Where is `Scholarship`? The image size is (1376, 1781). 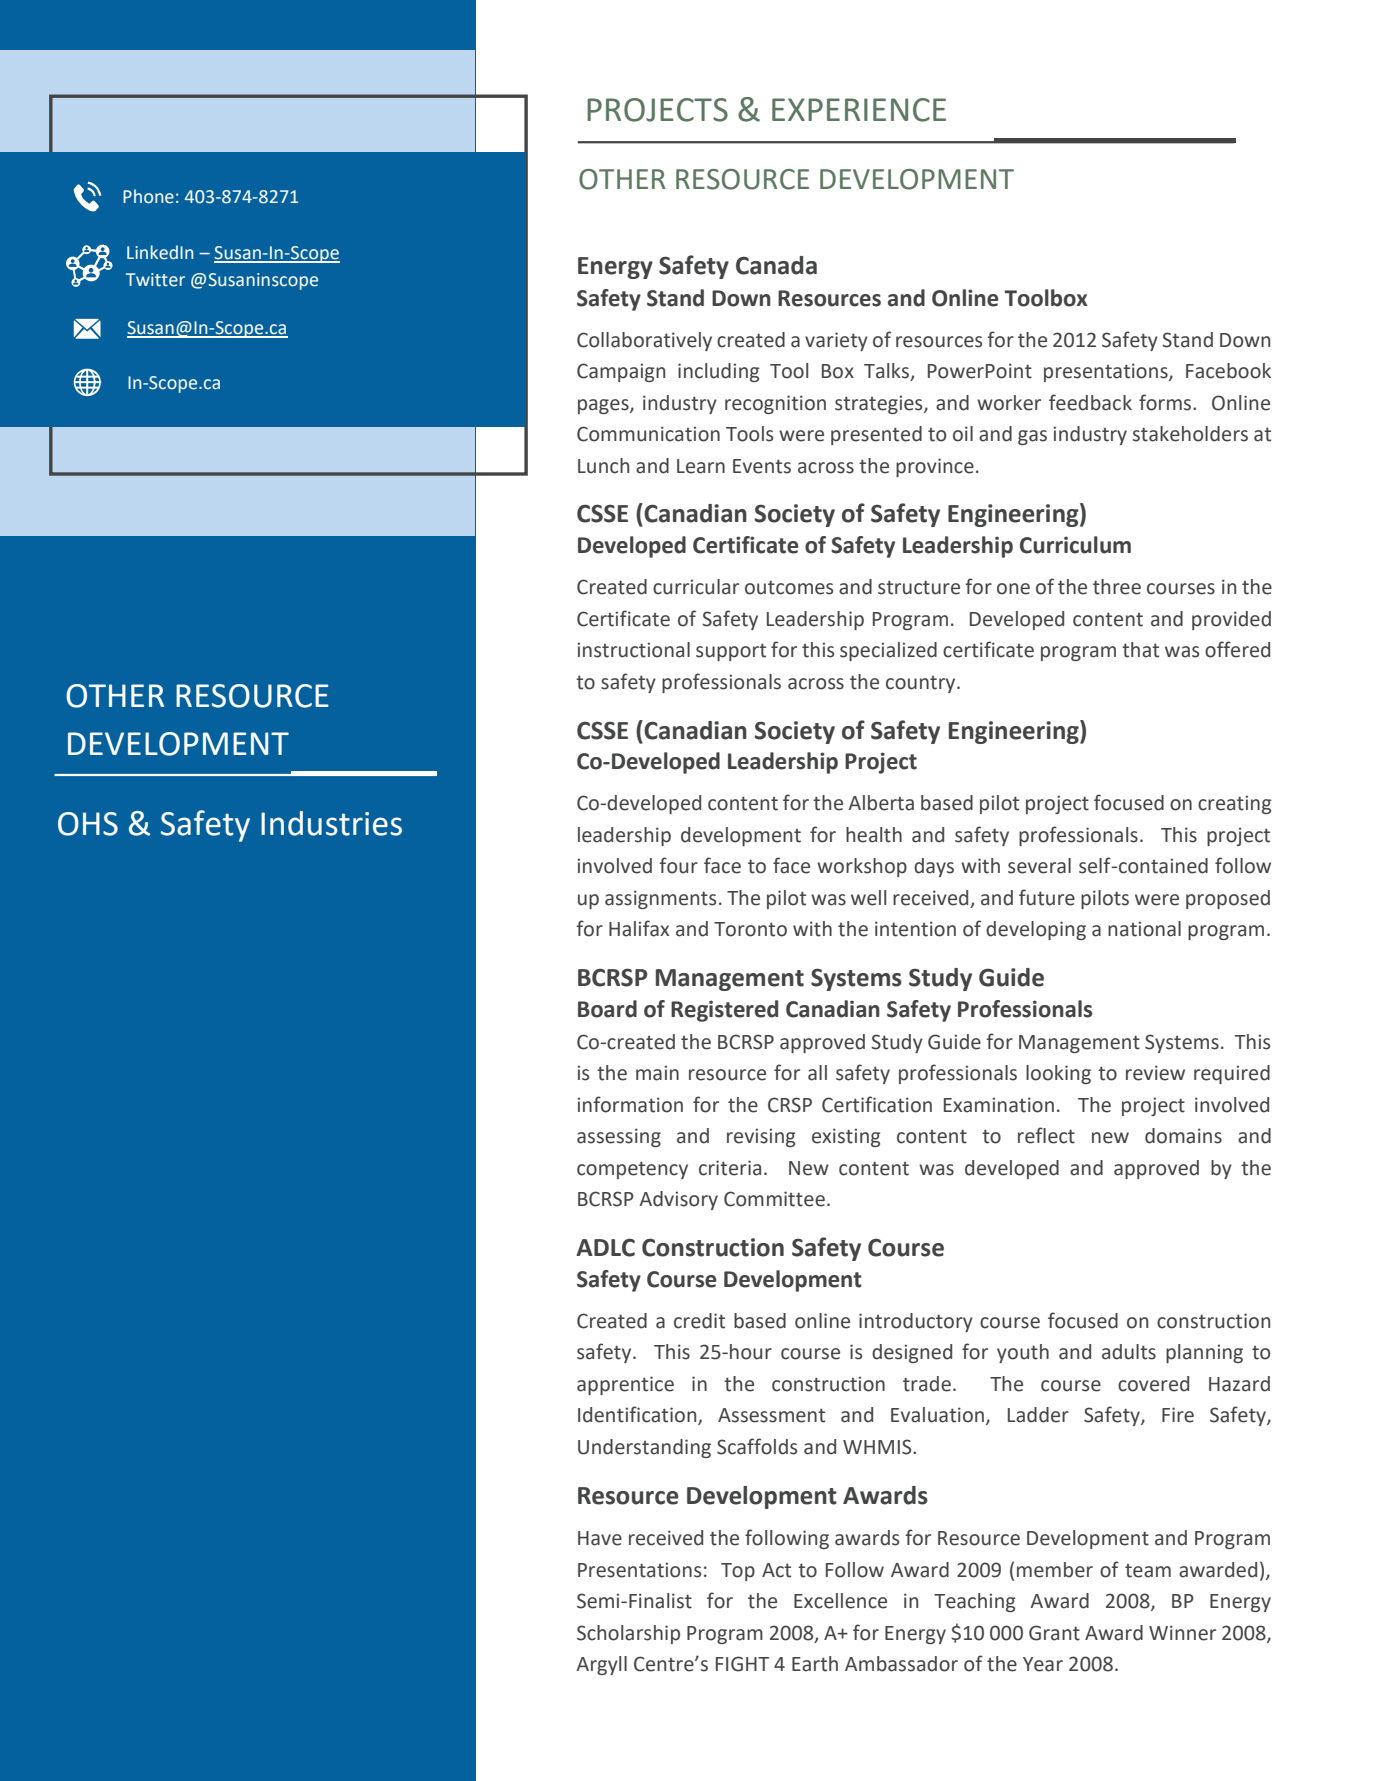 Scholarship is located at coordinates (628, 1634).
